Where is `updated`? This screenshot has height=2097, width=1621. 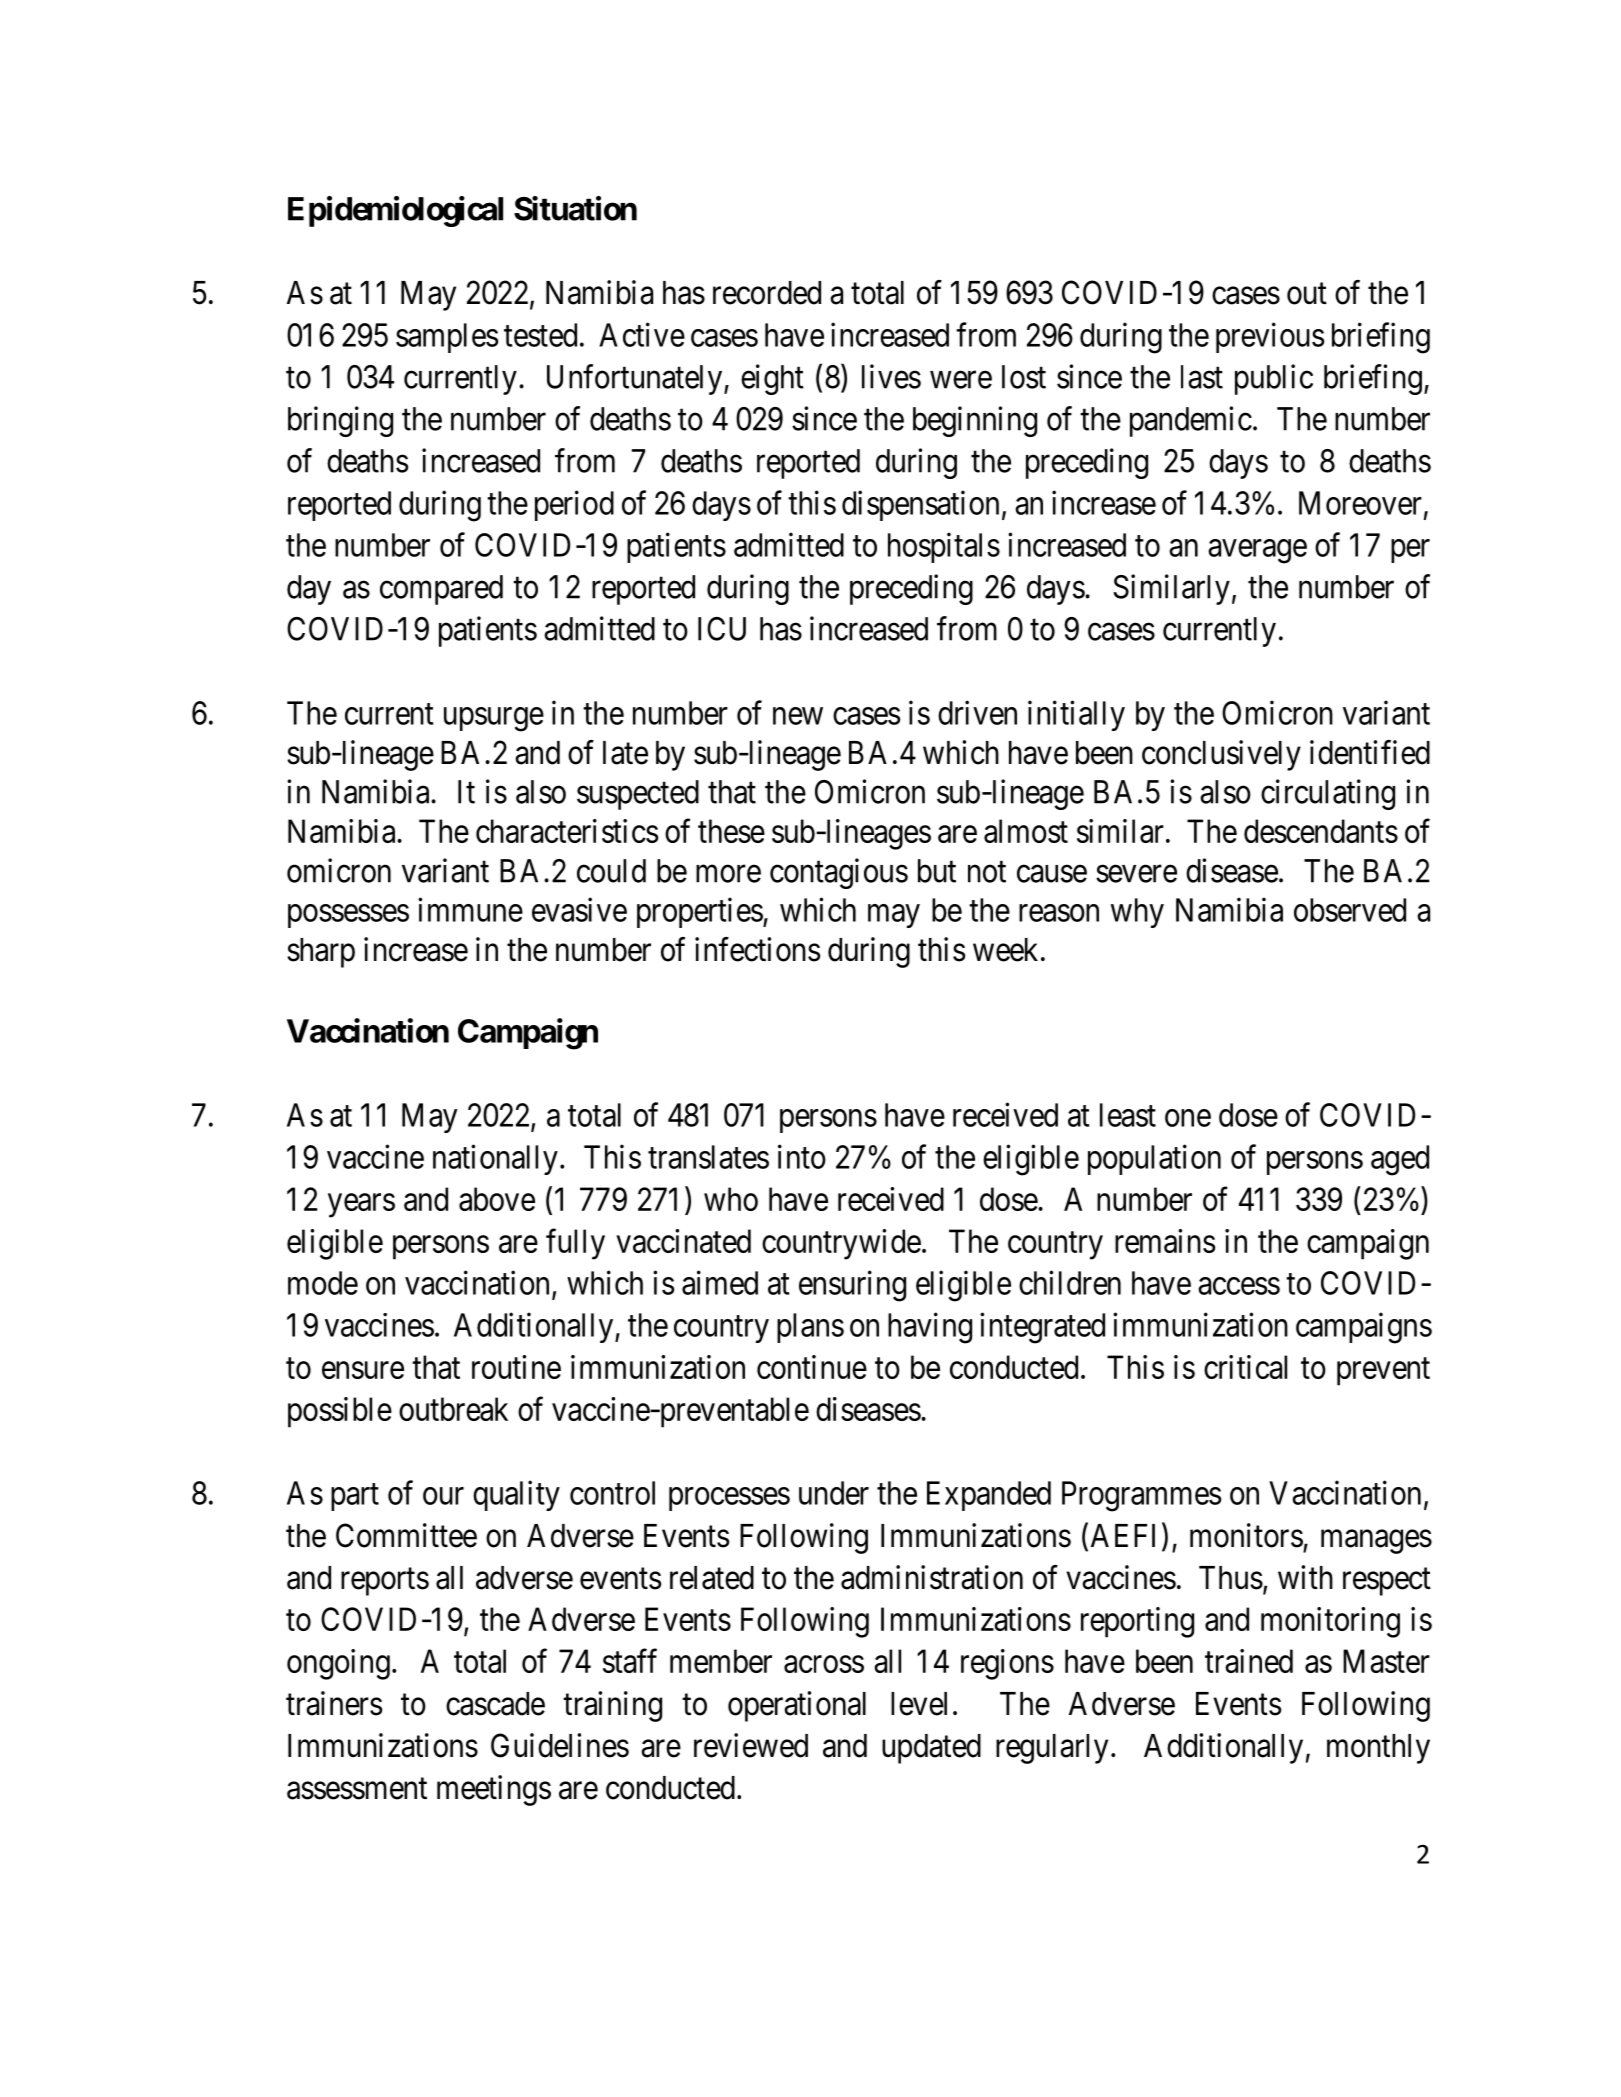
updated is located at coordinates (931, 1749).
